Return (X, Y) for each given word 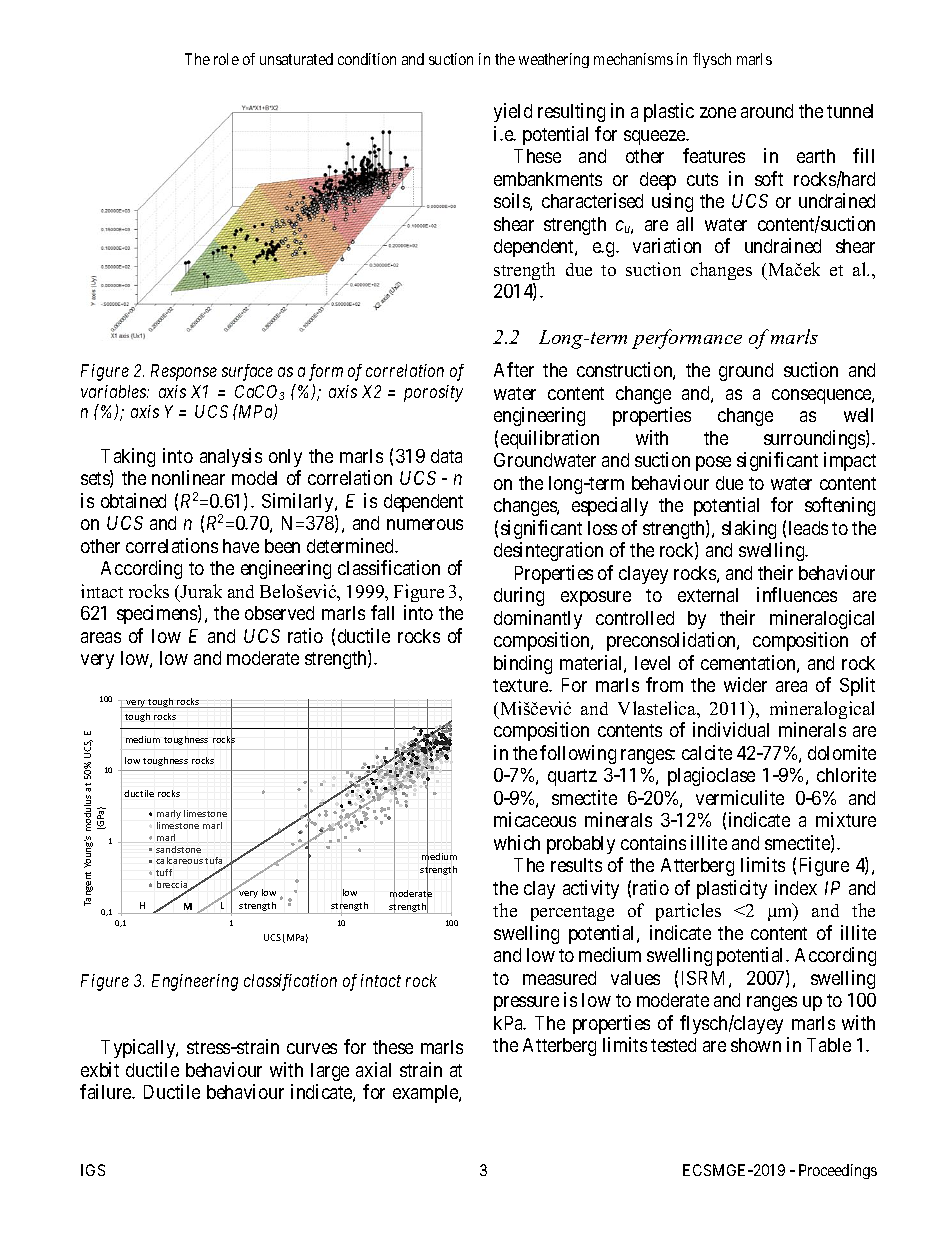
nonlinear (188, 477)
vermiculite (740, 797)
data (446, 456)
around (767, 111)
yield (513, 112)
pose (713, 463)
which (517, 842)
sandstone (178, 849)
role (226, 59)
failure (107, 1091)
